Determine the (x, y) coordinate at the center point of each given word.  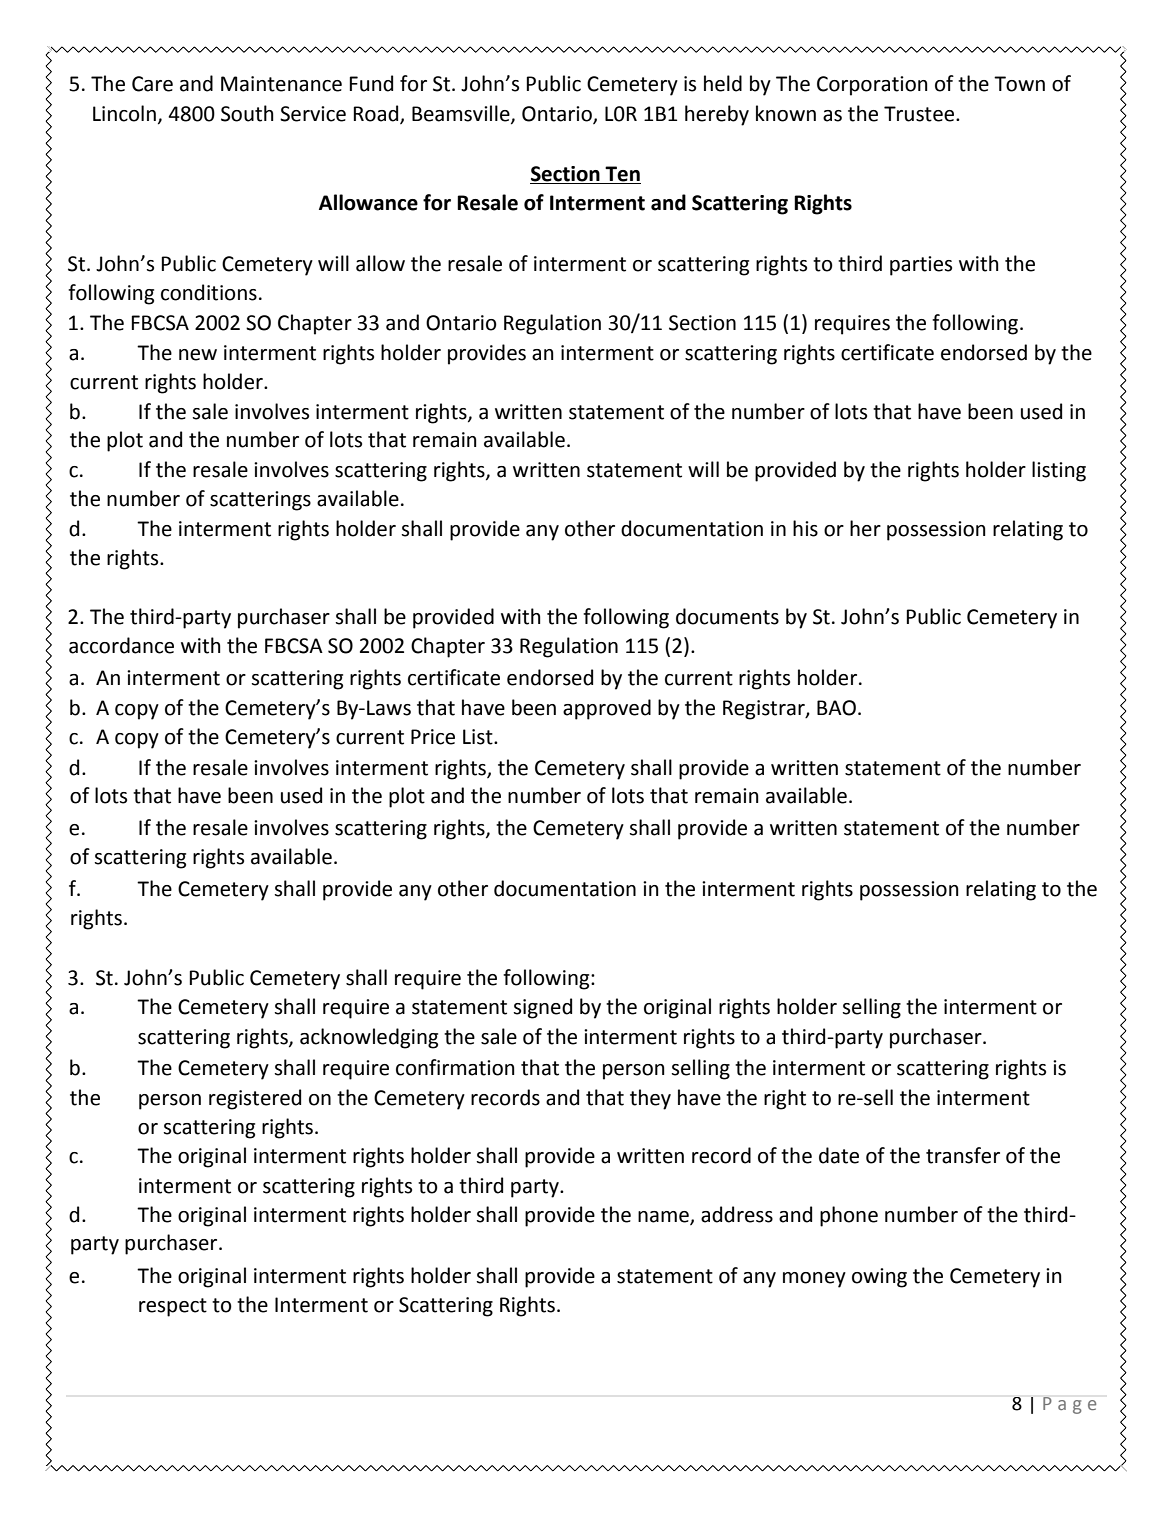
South (247, 113)
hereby (717, 115)
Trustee (920, 114)
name (664, 1218)
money (814, 1280)
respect (173, 1307)
